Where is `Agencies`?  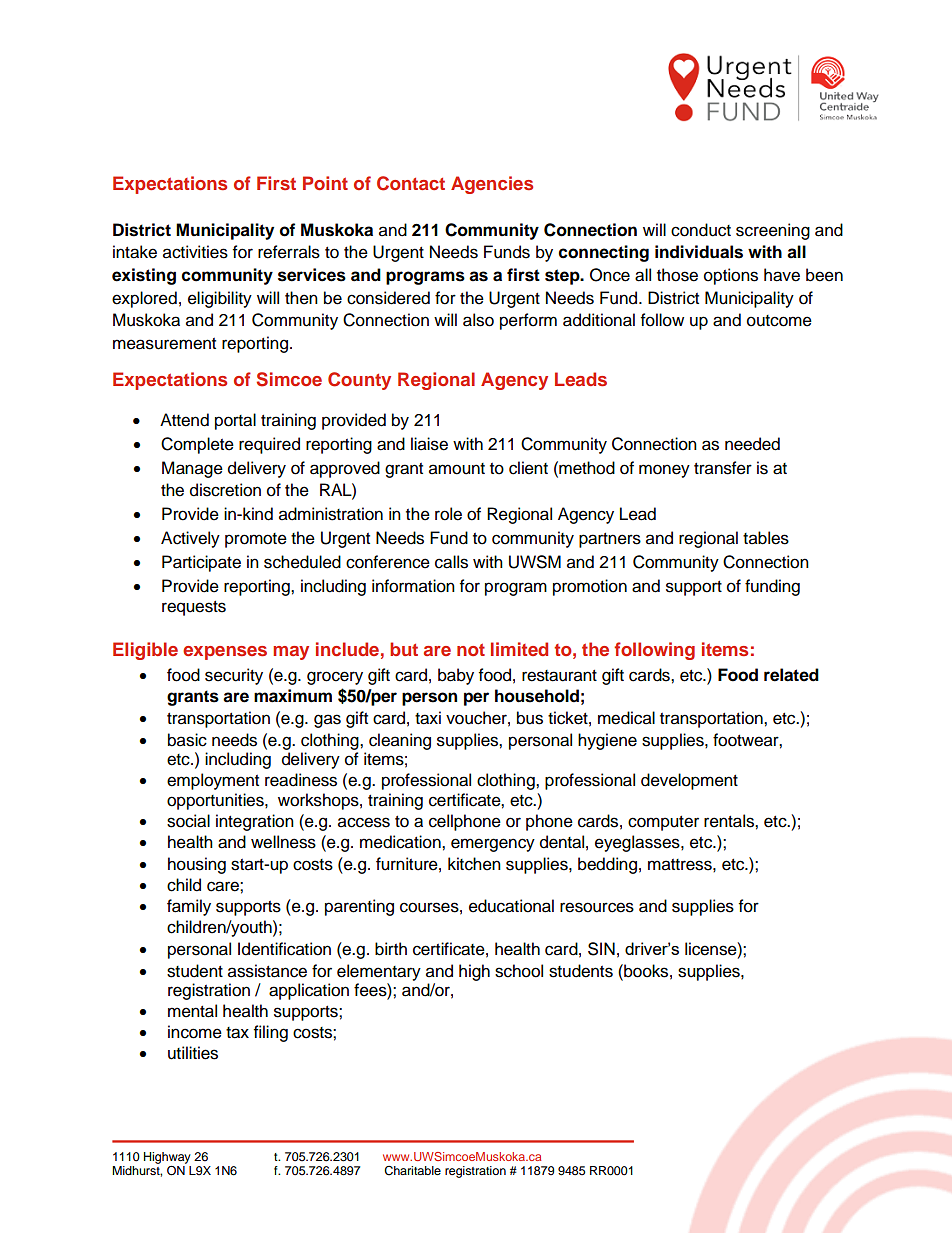
Agencies is located at coordinates (492, 185).
